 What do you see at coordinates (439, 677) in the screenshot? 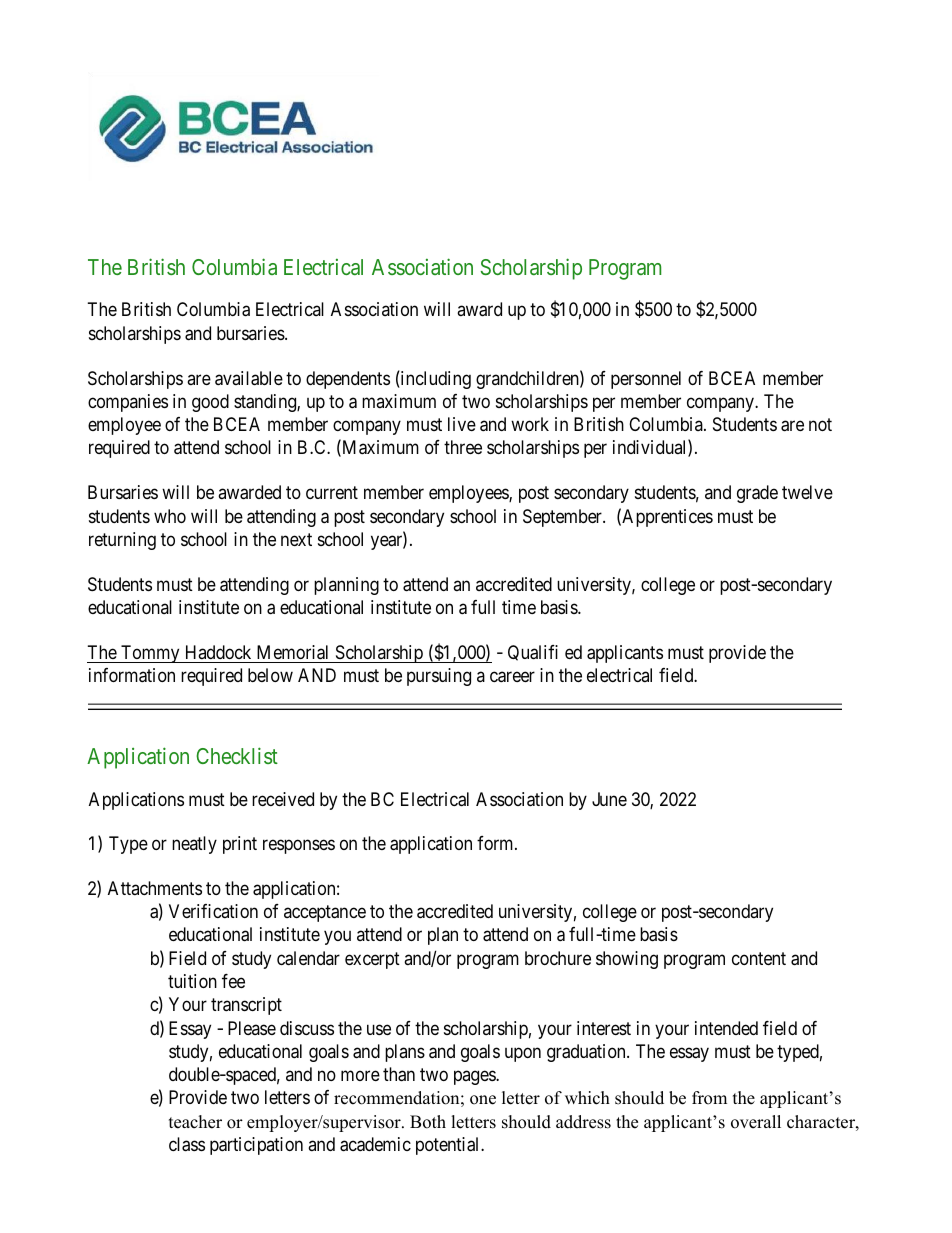
I see `pursuing` at bounding box center [439, 677].
